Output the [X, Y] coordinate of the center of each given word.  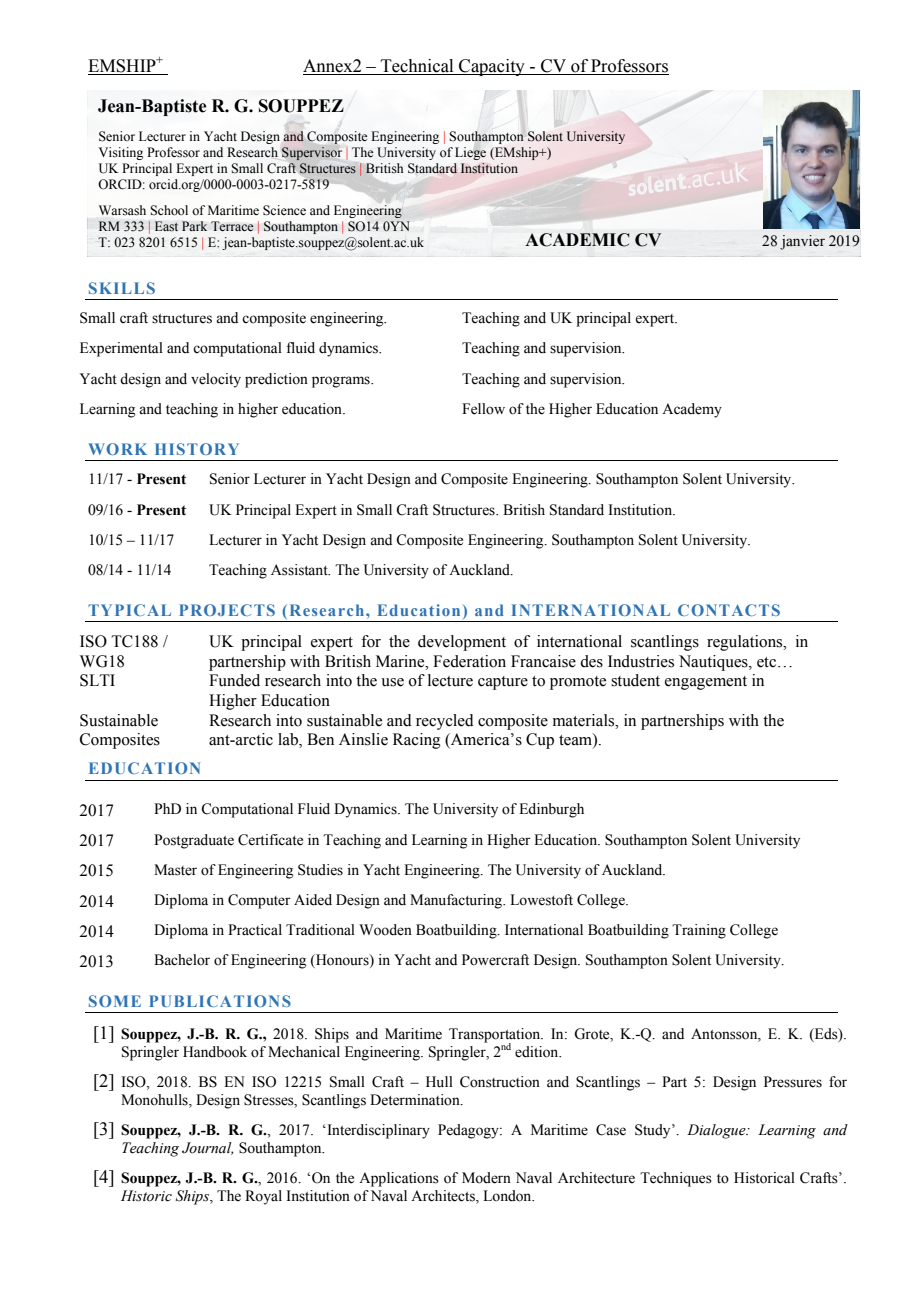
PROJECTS [227, 610]
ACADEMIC [577, 240]
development [462, 643]
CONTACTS [729, 610]
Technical [417, 67]
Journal [207, 1148]
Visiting [121, 153]
